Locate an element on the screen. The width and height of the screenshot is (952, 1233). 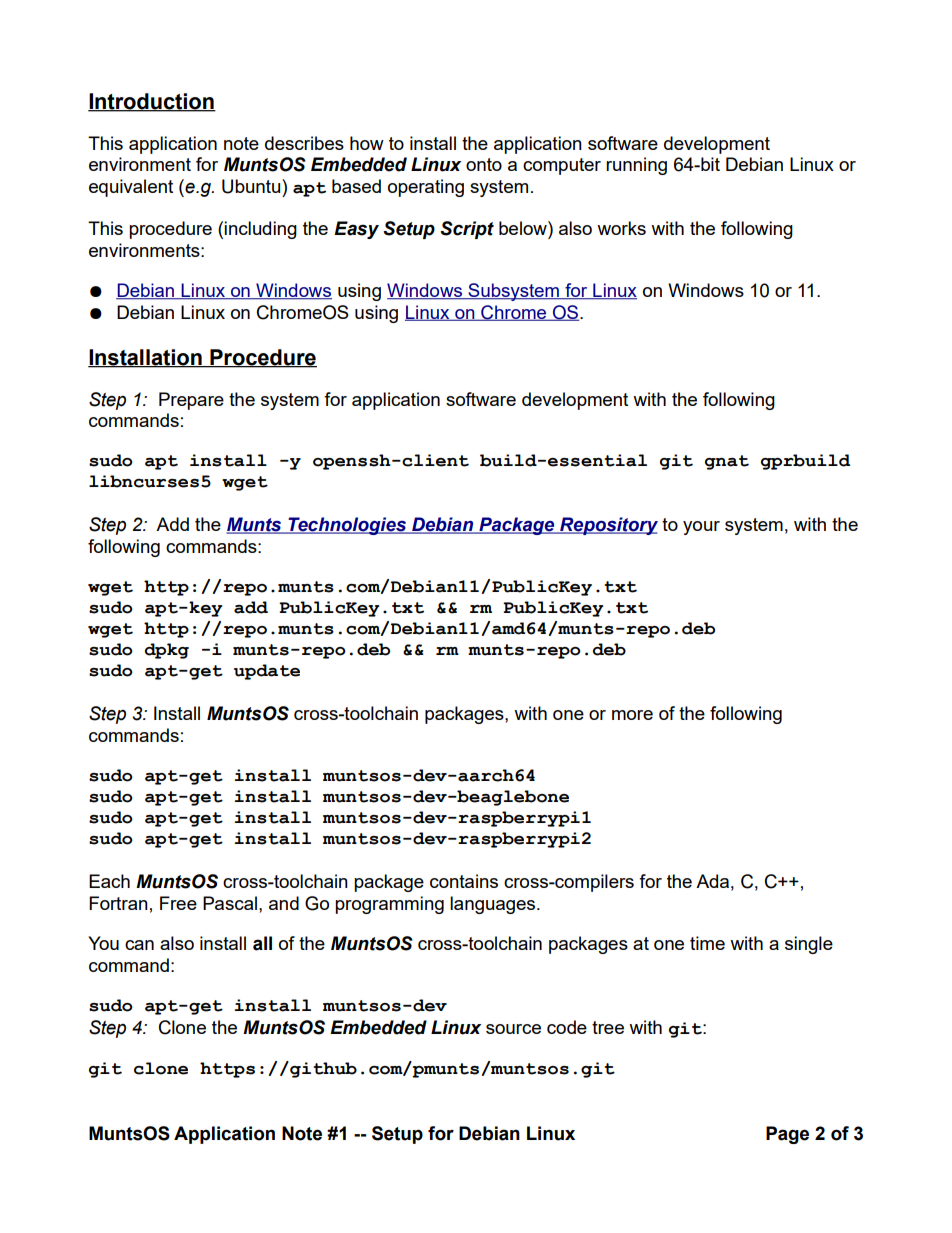
Prepare is located at coordinates (191, 401).
